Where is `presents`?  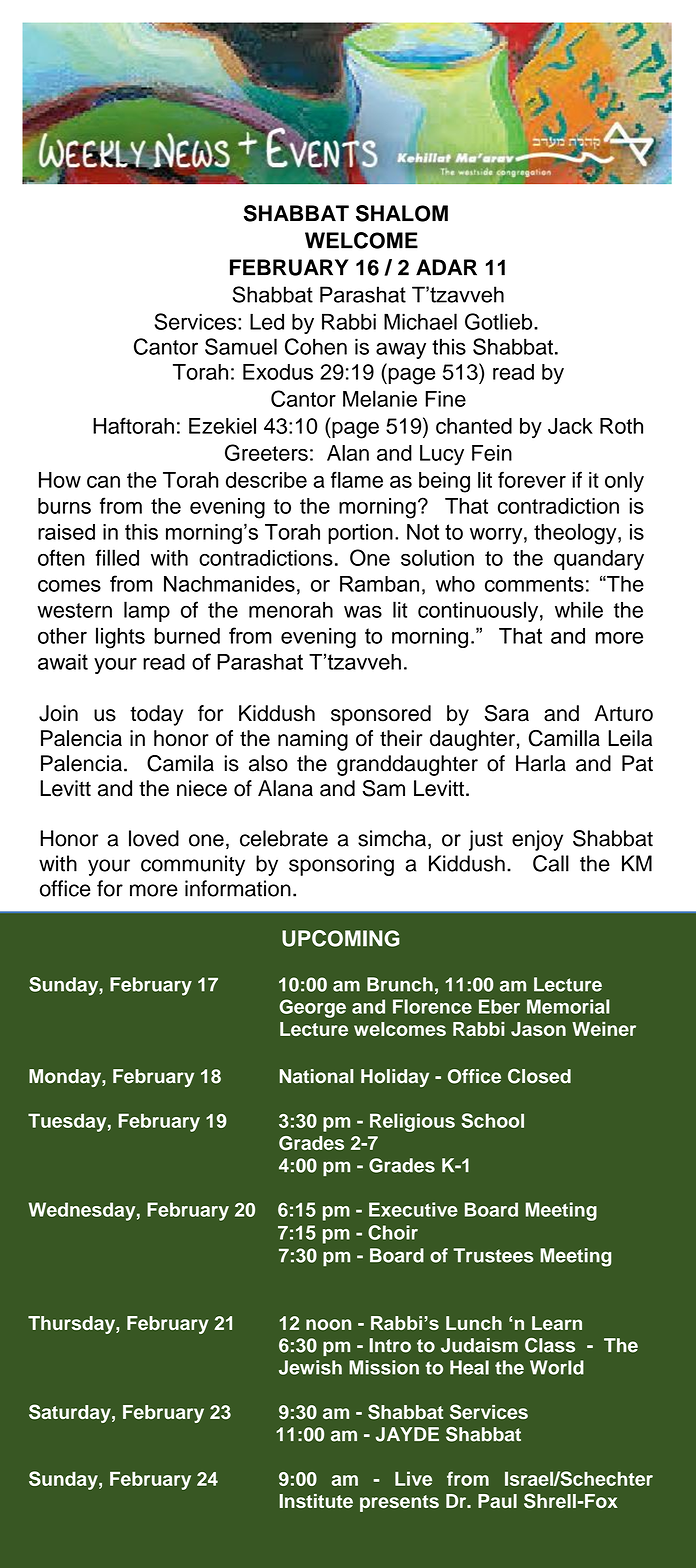
presents is located at coordinates (399, 1503).
